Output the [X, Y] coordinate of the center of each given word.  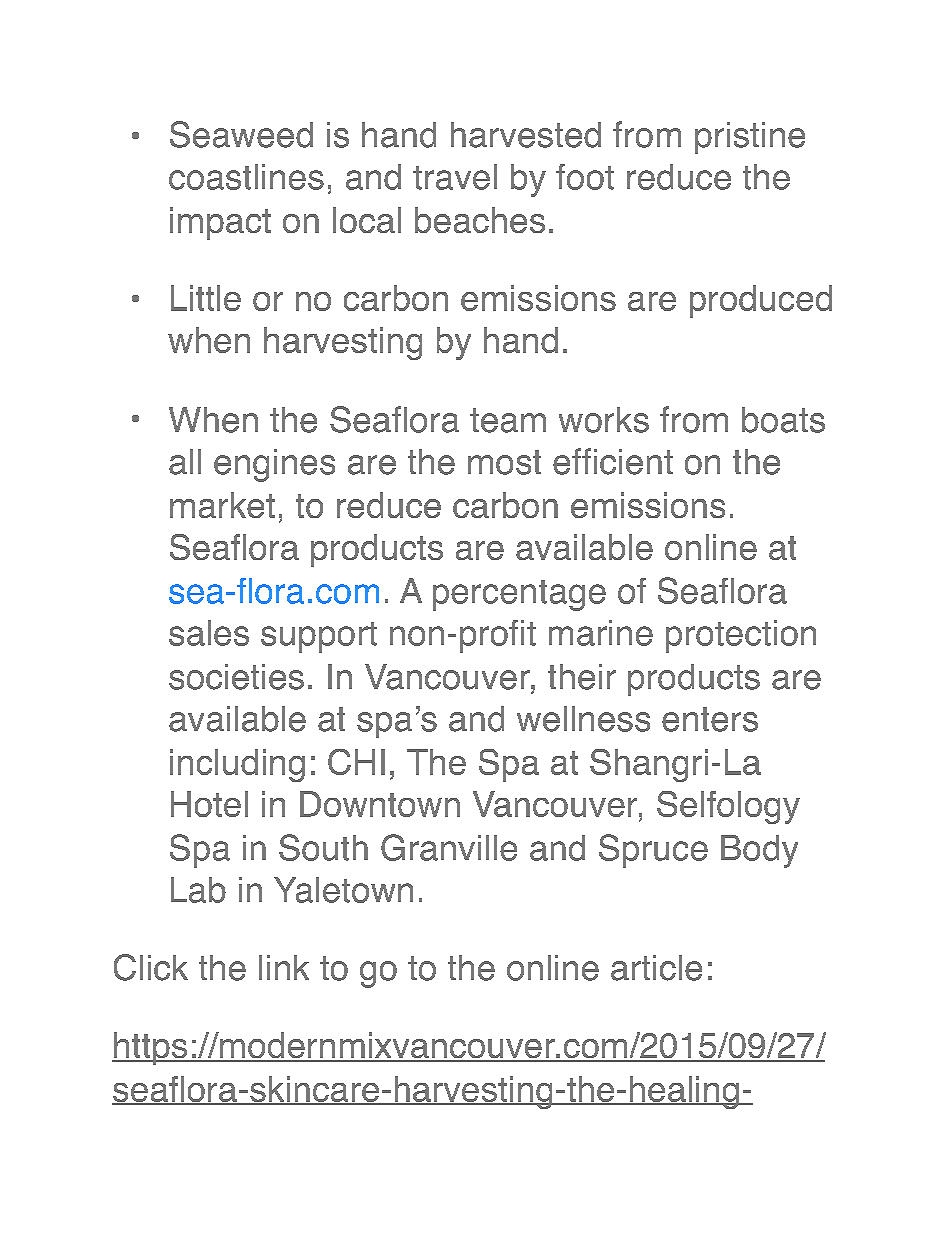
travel [455, 177]
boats [783, 420]
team [508, 420]
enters [710, 719]
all [185, 462]
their [582, 677]
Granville [449, 847]
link [284, 967]
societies [236, 677]
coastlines [246, 177]
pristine [750, 138]
